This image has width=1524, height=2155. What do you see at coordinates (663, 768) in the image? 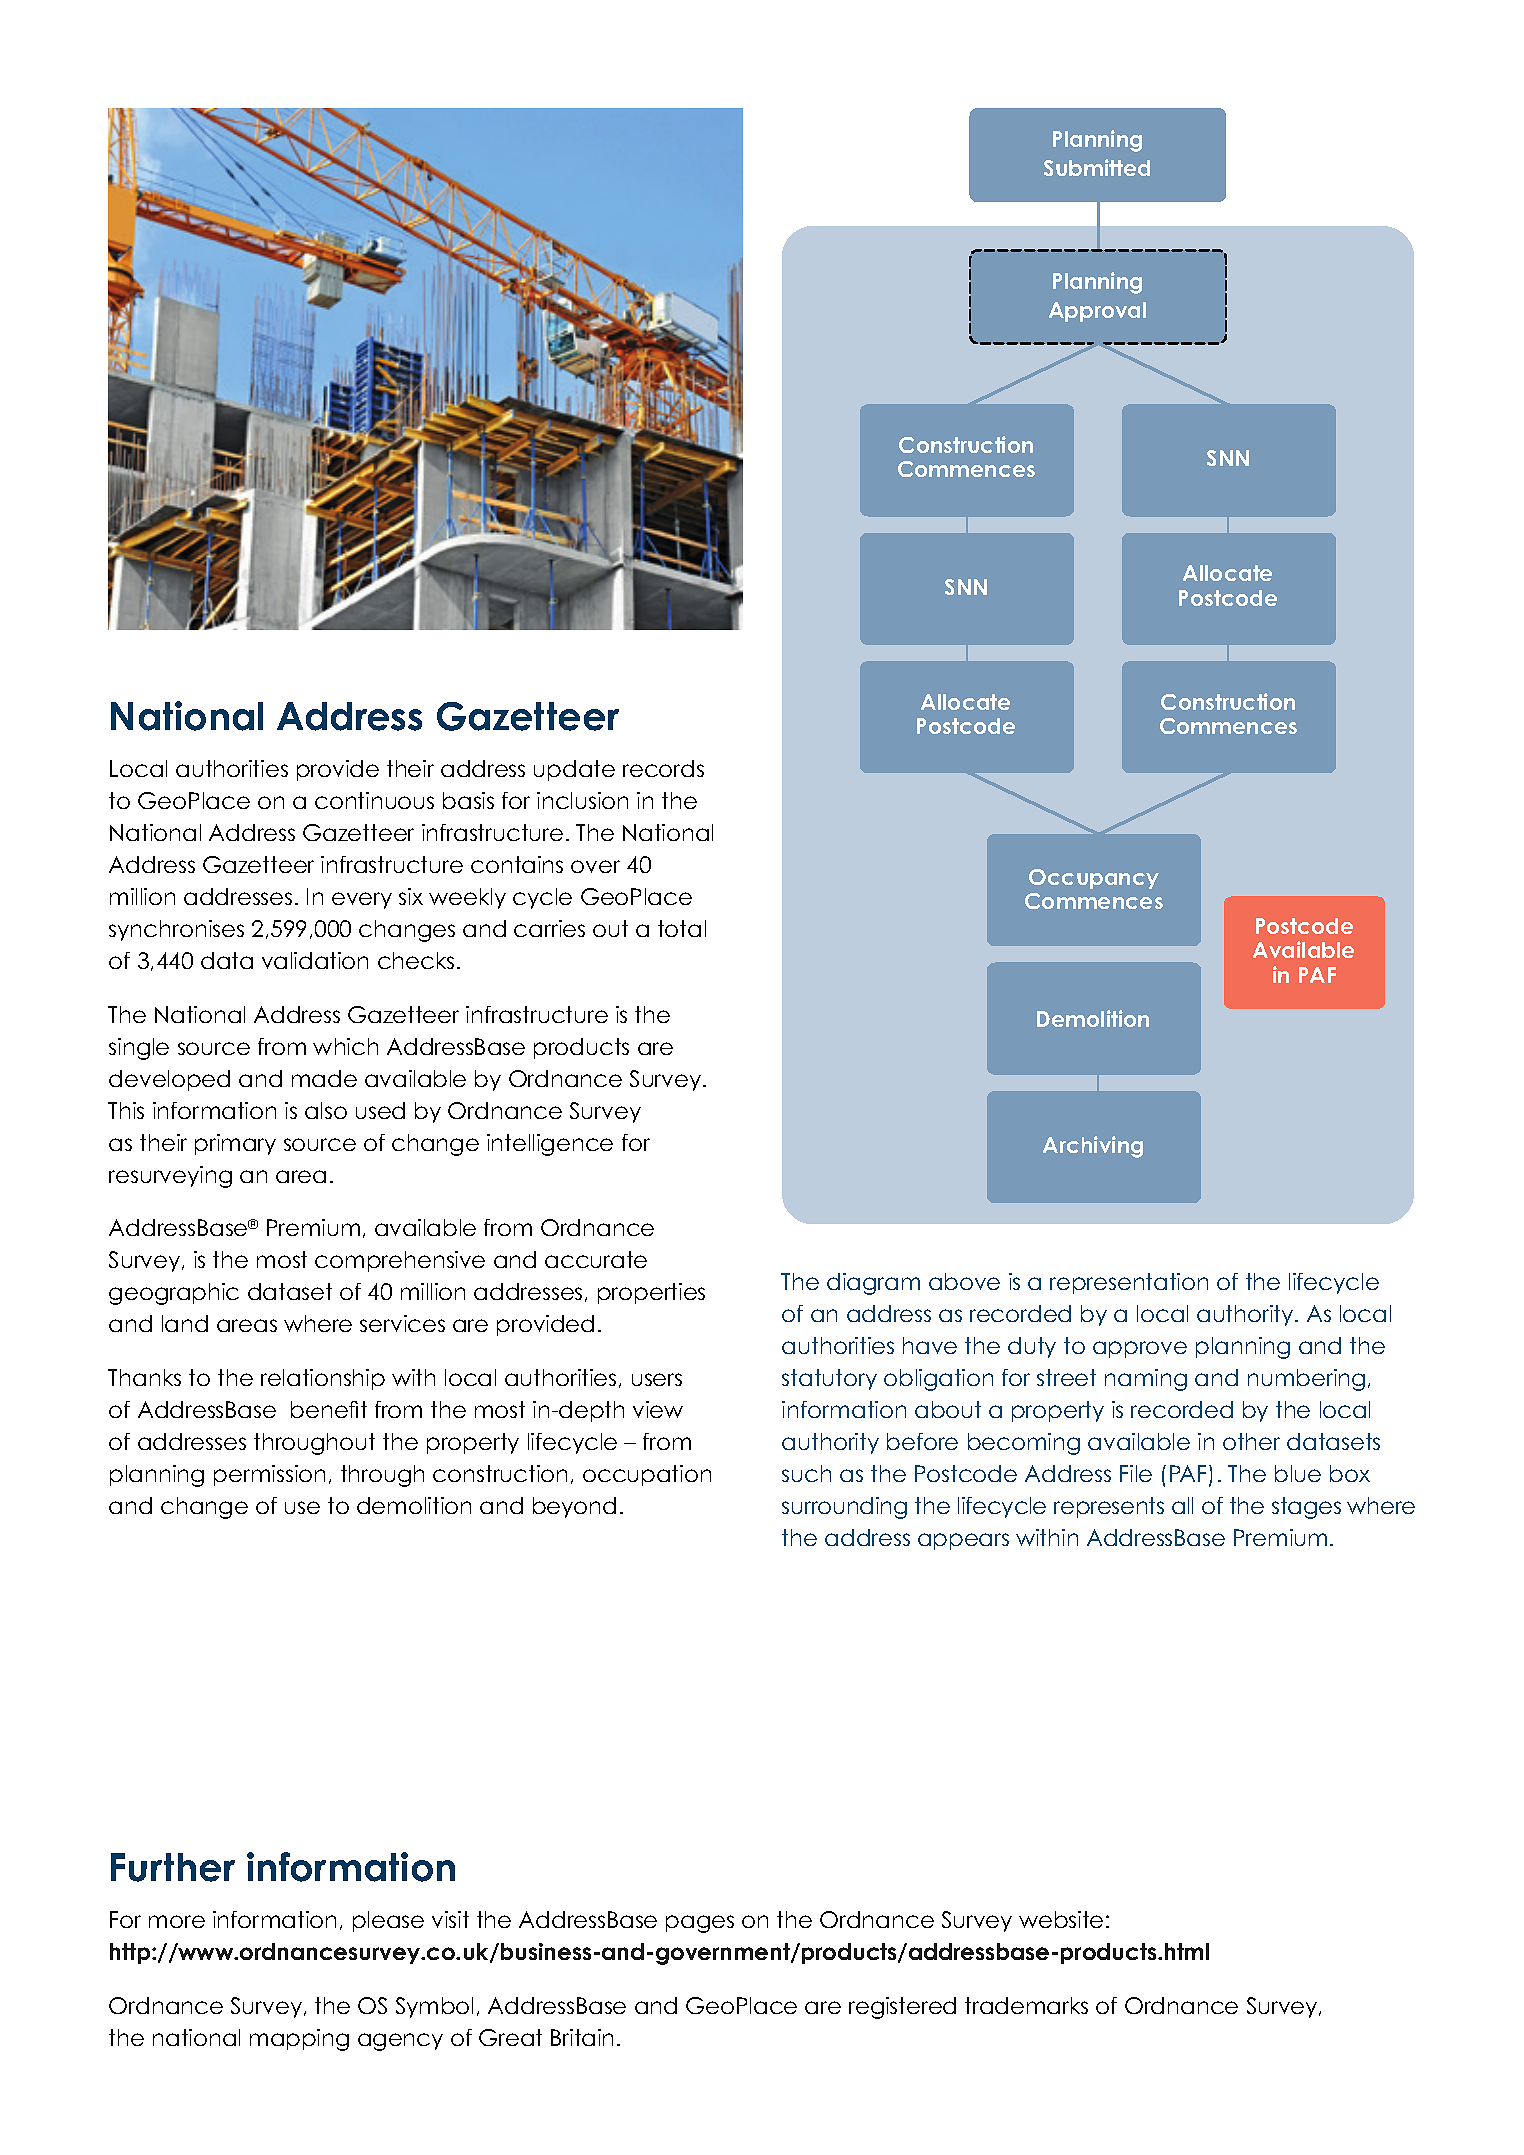
I see `records` at bounding box center [663, 768].
